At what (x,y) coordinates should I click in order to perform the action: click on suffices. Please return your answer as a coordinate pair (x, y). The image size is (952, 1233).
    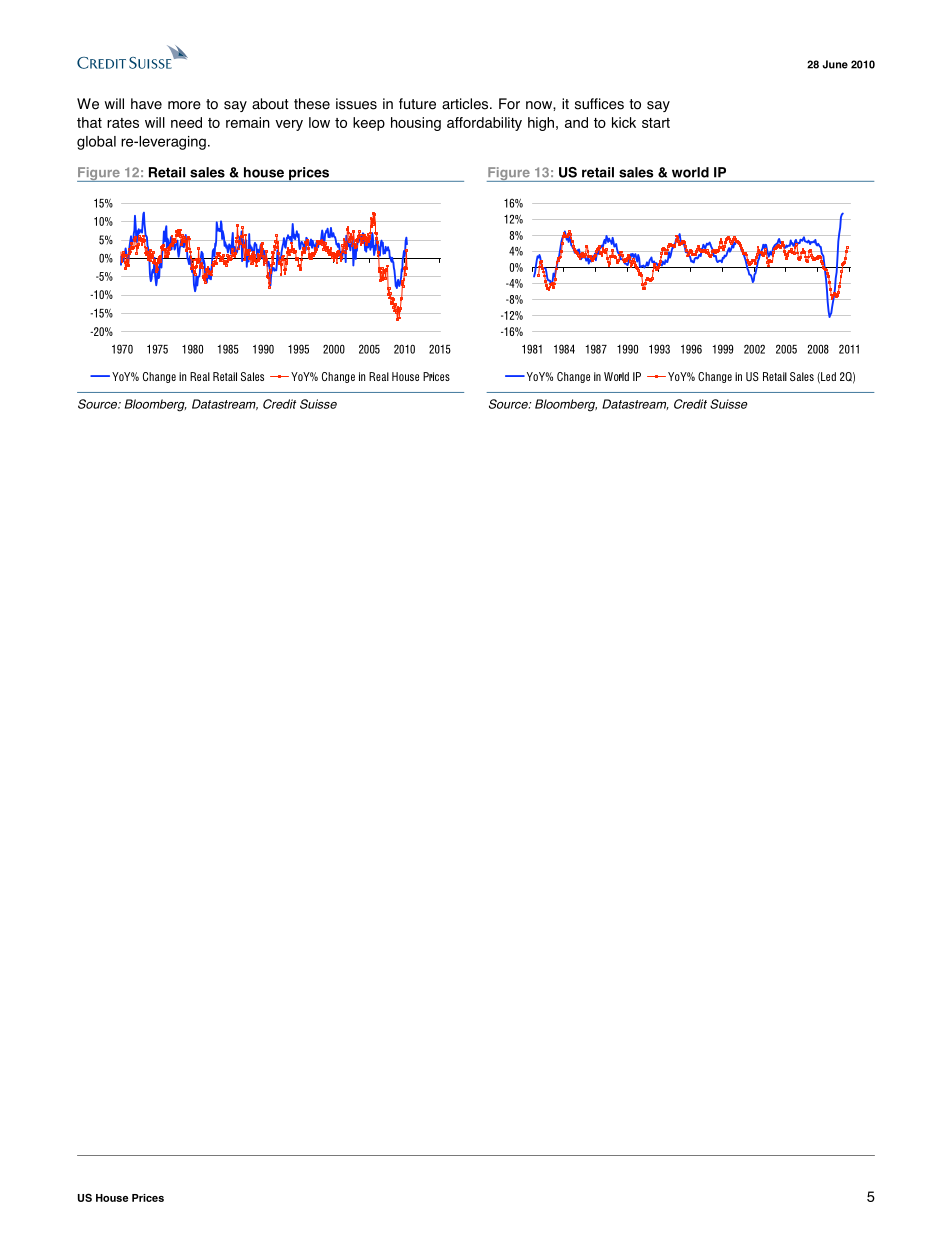
    Looking at the image, I should click on (599, 104).
